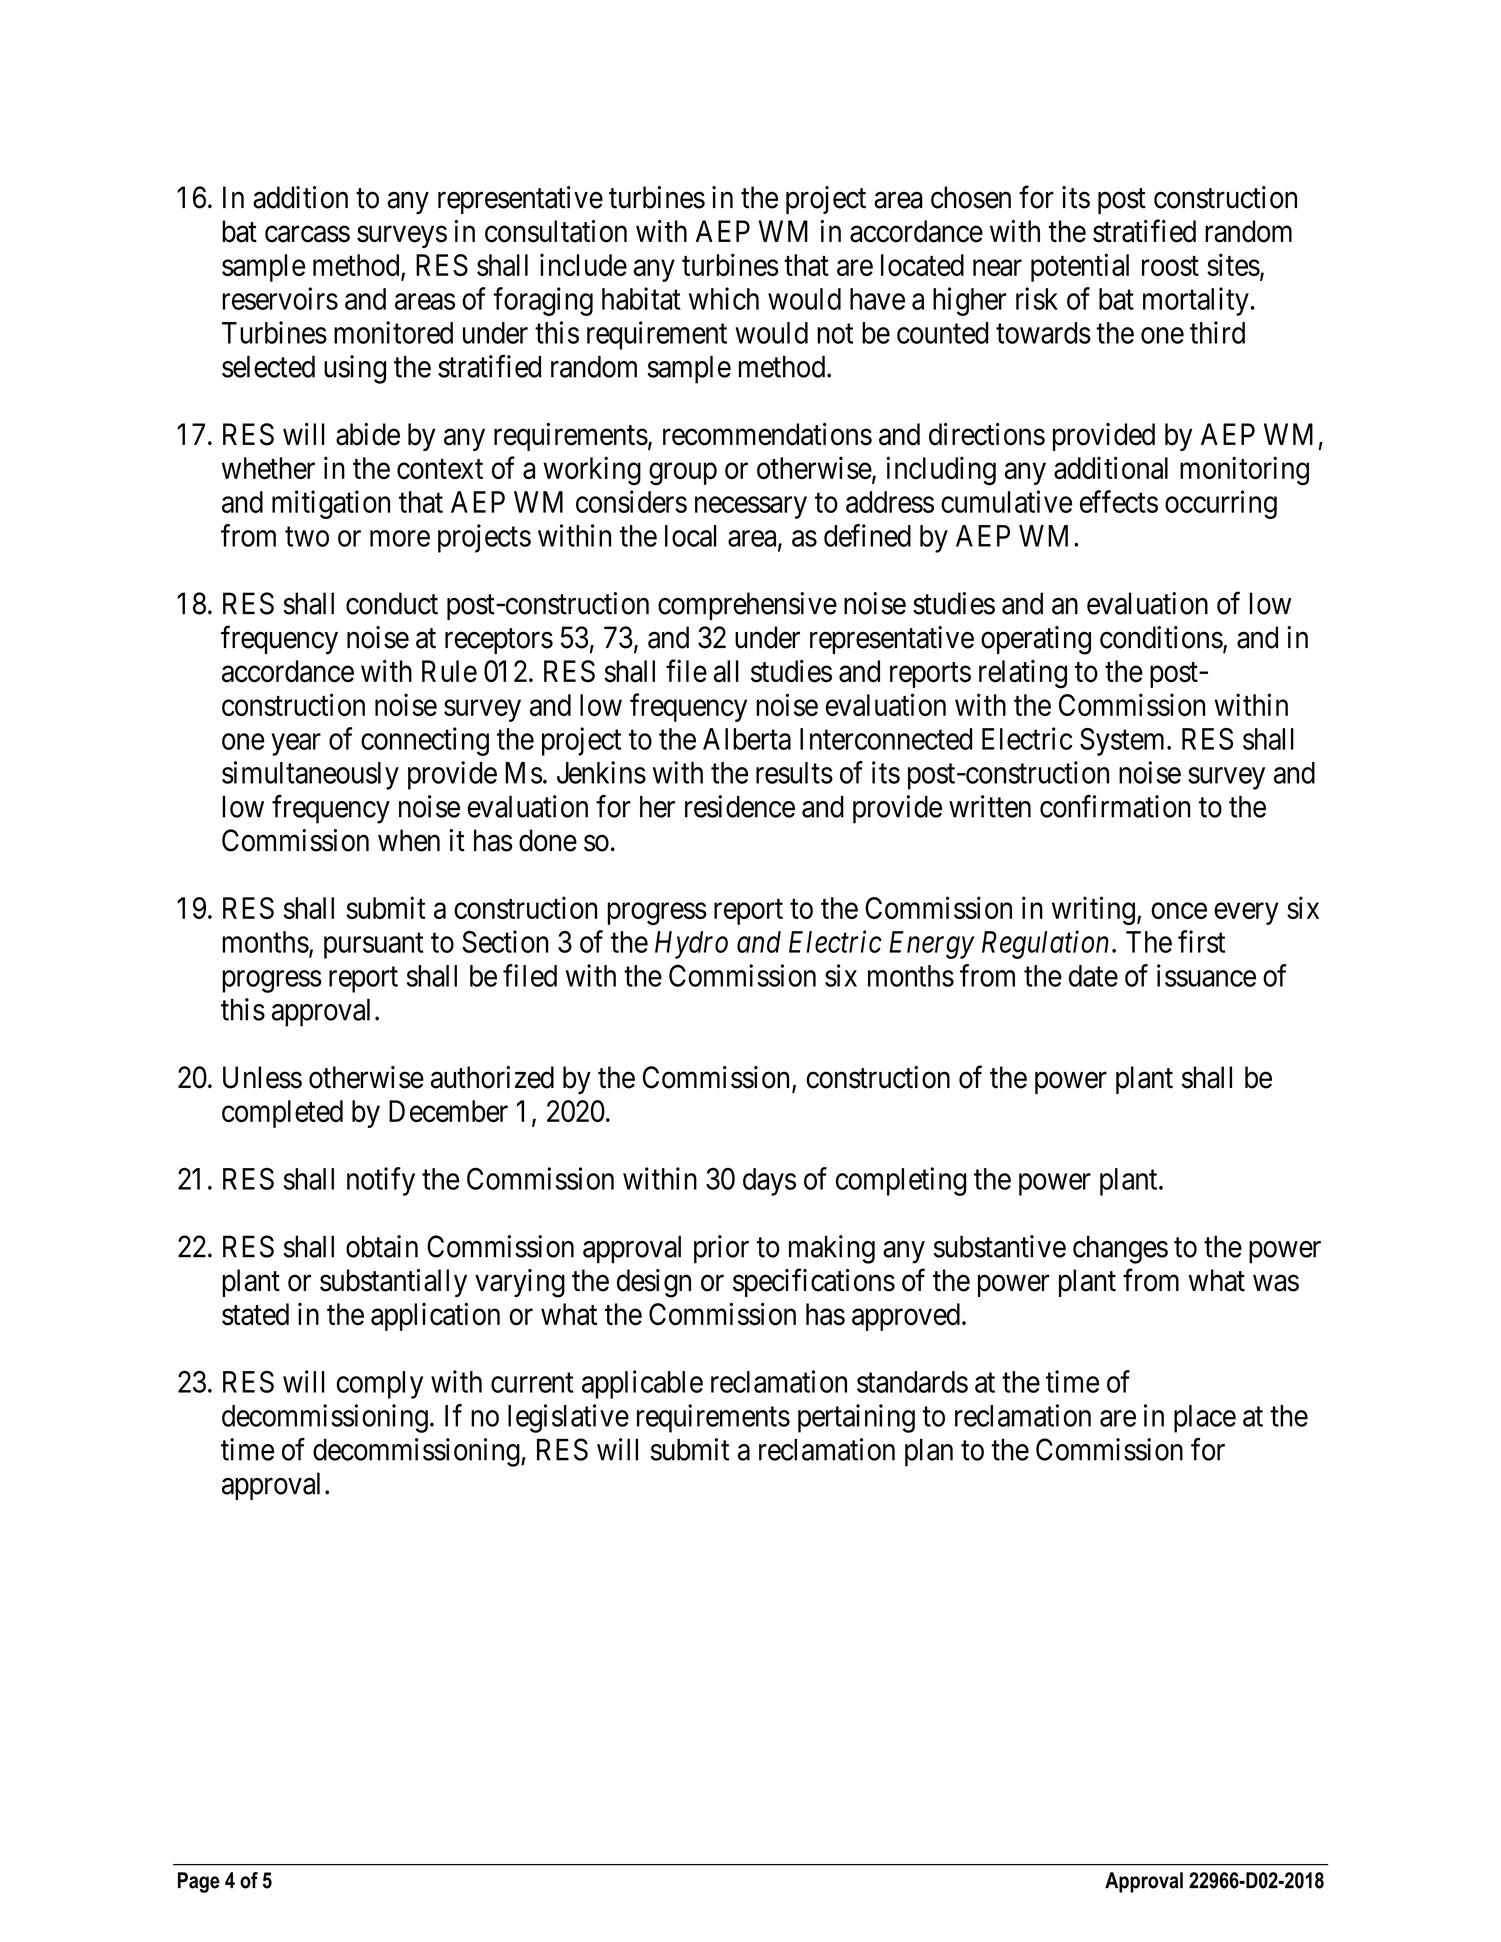  I want to click on comprehensive, so click(747, 606).
